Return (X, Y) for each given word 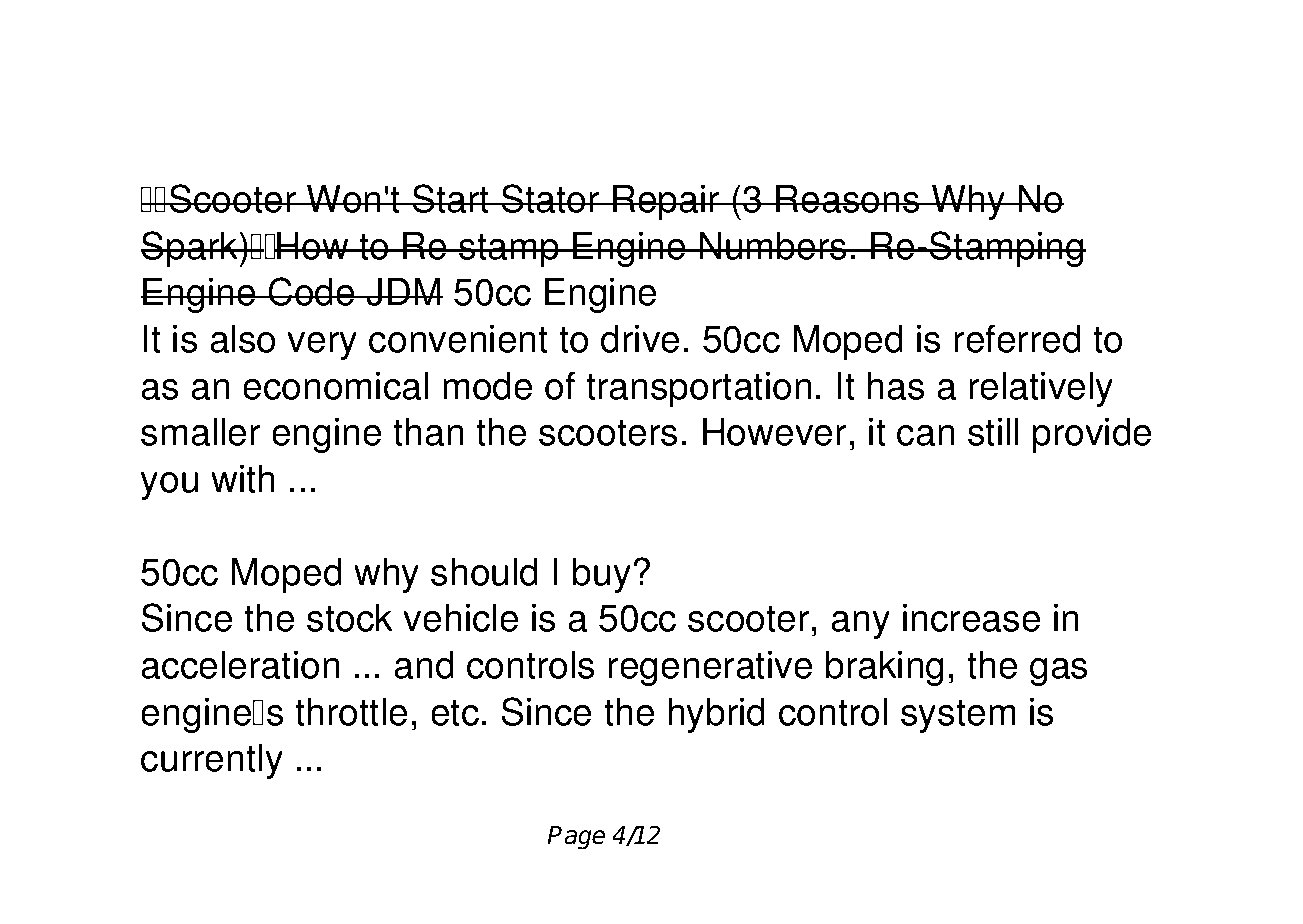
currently (212, 761)
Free (282, 75)
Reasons (848, 199)
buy (602, 575)
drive (640, 339)
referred (1017, 338)
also (242, 339)
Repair (666, 202)
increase (971, 618)
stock (350, 618)
